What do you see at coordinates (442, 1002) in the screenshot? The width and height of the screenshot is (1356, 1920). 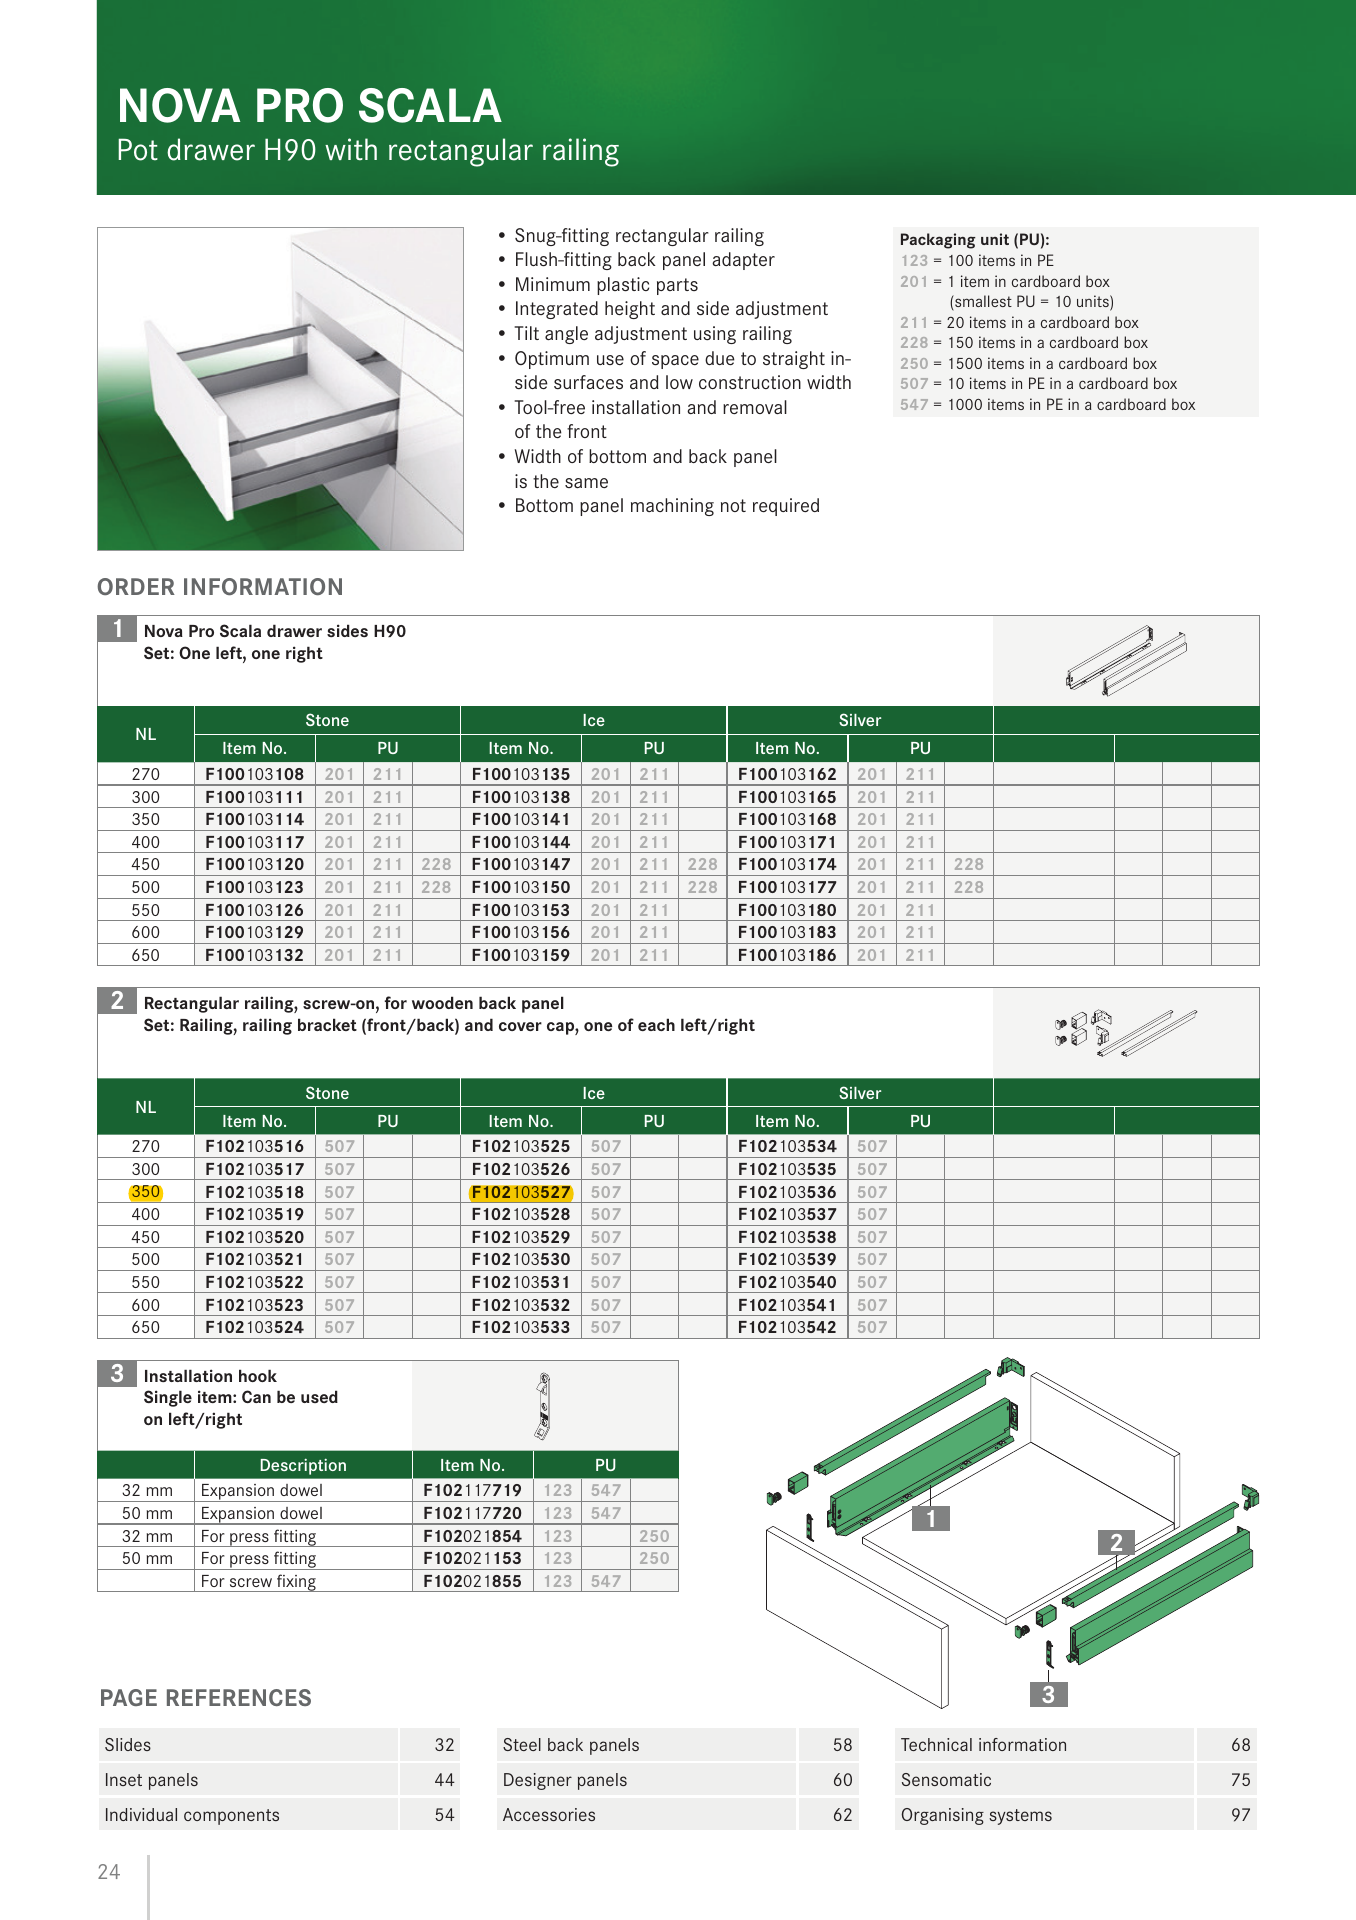 I see `wooden` at bounding box center [442, 1002].
